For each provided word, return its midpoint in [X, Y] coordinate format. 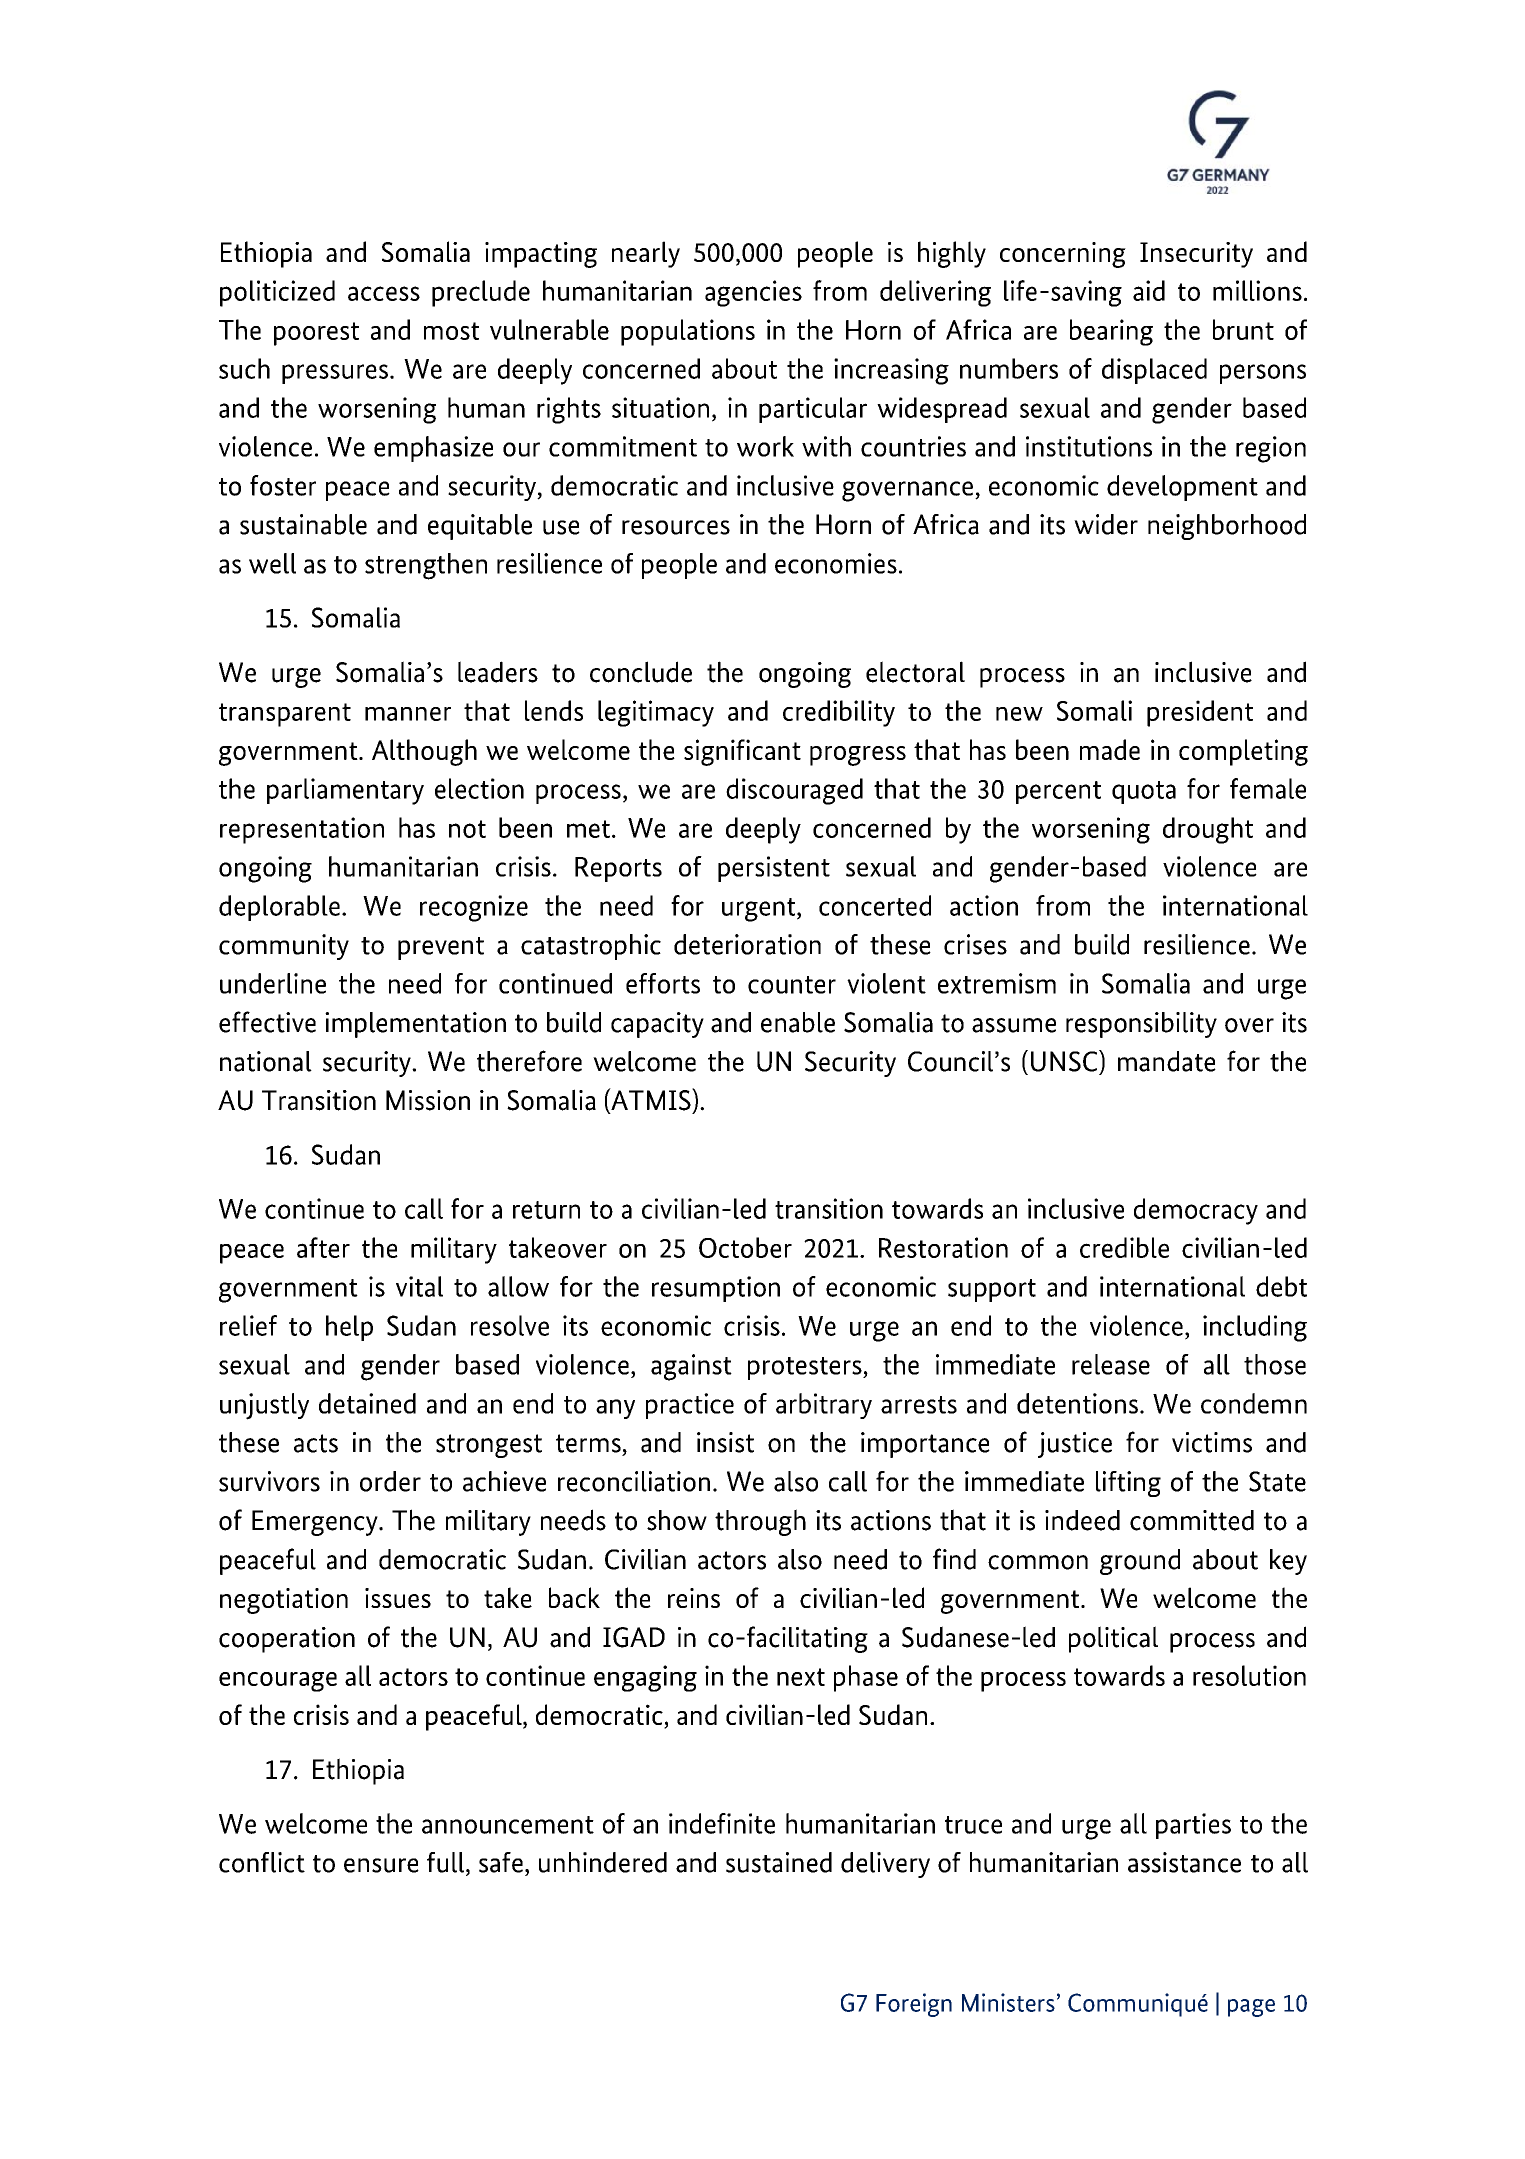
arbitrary [824, 1406]
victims [1212, 1442]
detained [367, 1403]
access [384, 293]
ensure [381, 1865]
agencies [753, 293]
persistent [774, 869]
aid [1149, 290]
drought [1208, 830]
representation [302, 830]
